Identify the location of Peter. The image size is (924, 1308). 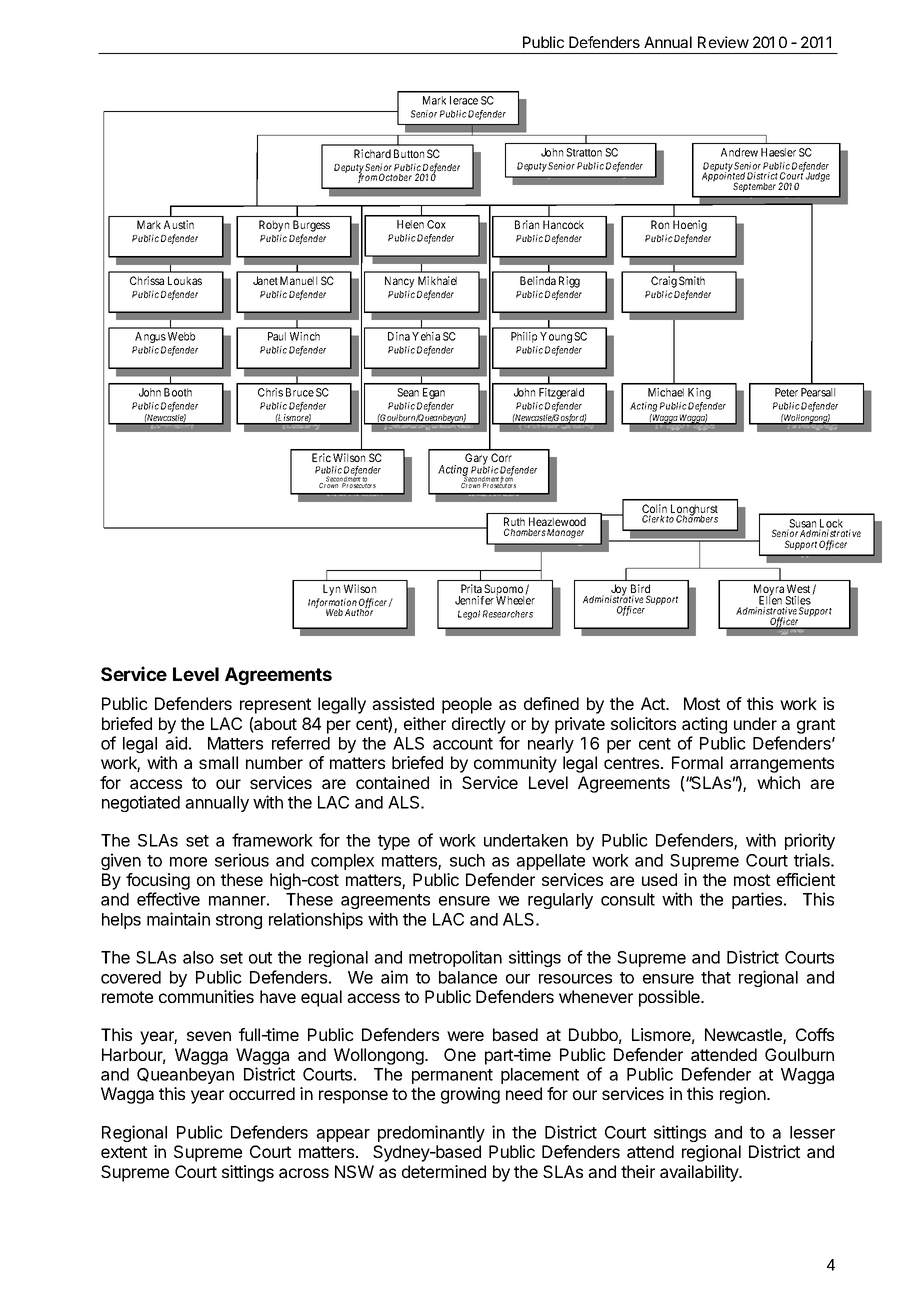
(786, 392).
